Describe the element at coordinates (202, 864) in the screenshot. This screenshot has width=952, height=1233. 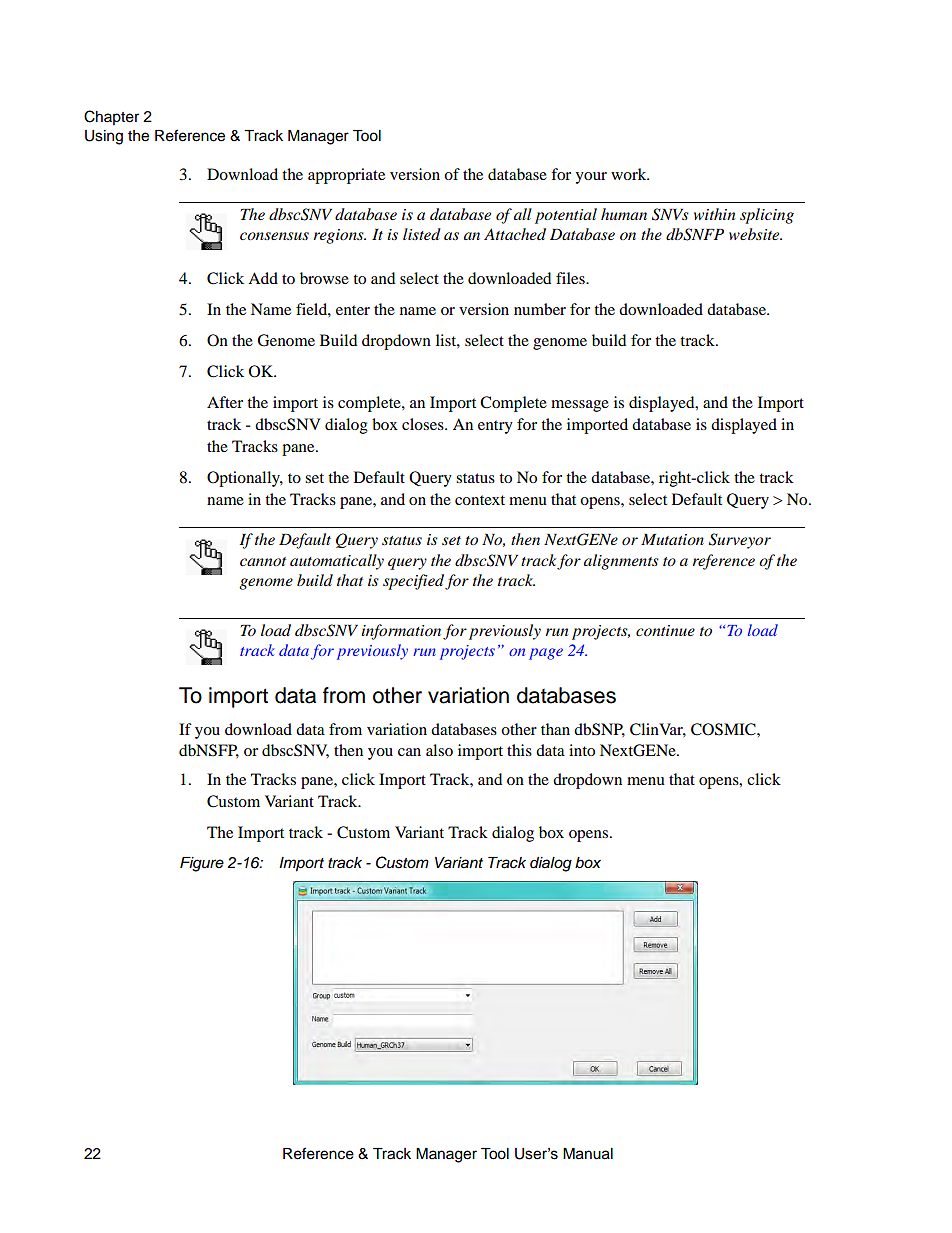
I see `Figure` at that location.
